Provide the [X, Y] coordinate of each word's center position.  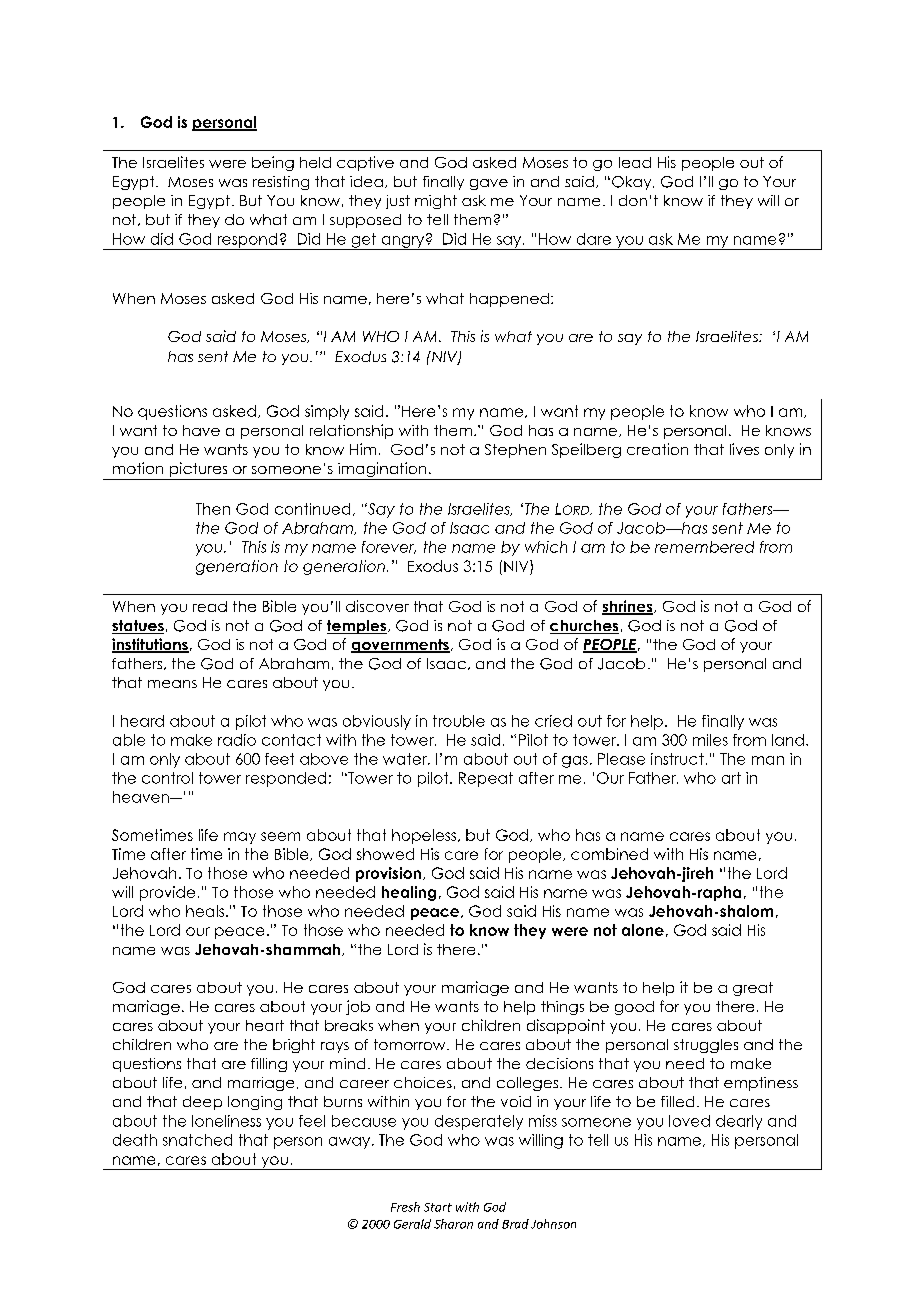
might [436, 202]
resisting [281, 183]
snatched [197, 1140]
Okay [633, 183]
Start [438, 1207]
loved [689, 1121]
